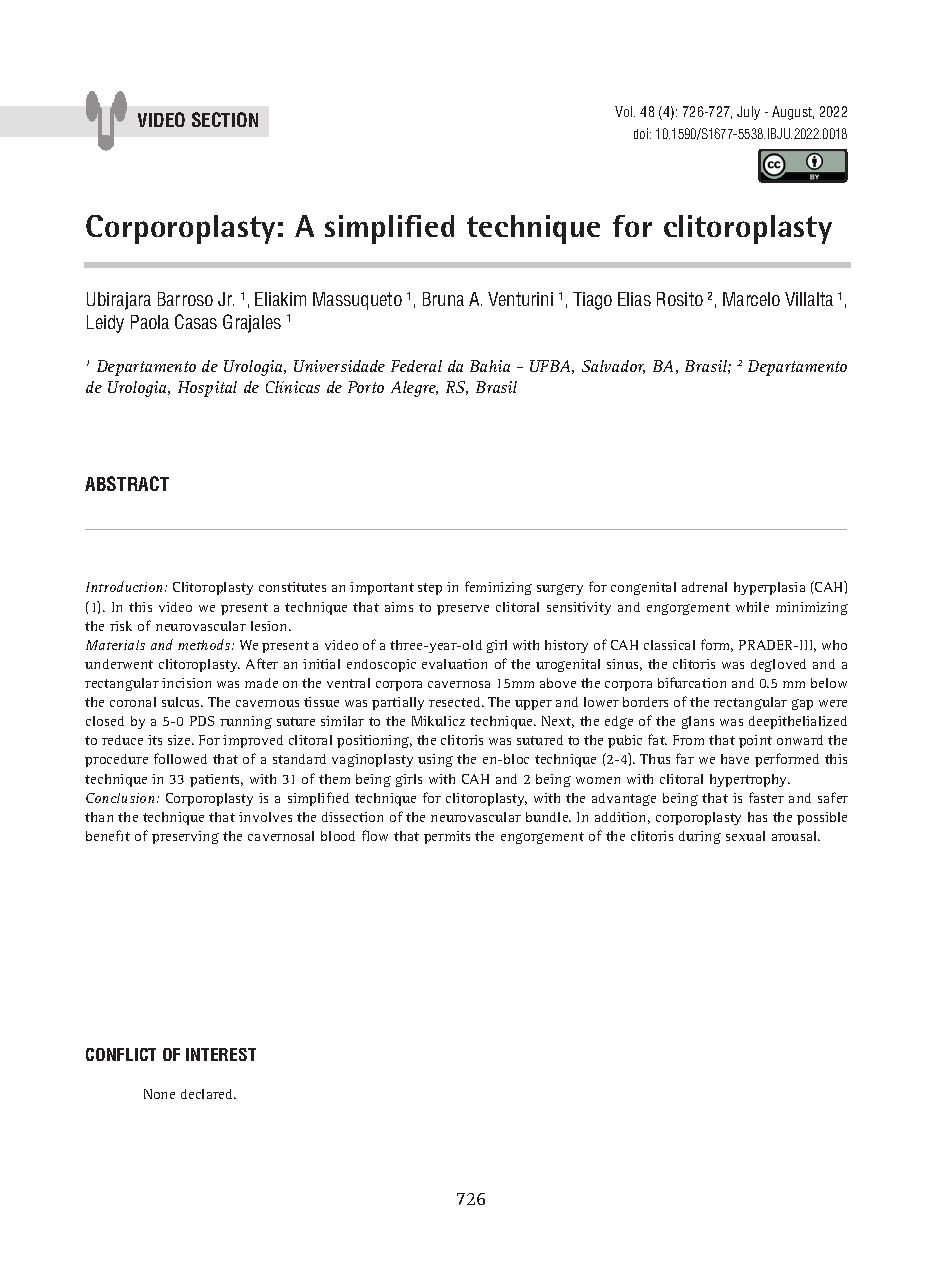  Describe the element at coordinates (204, 644) in the screenshot. I see `methods` at that location.
